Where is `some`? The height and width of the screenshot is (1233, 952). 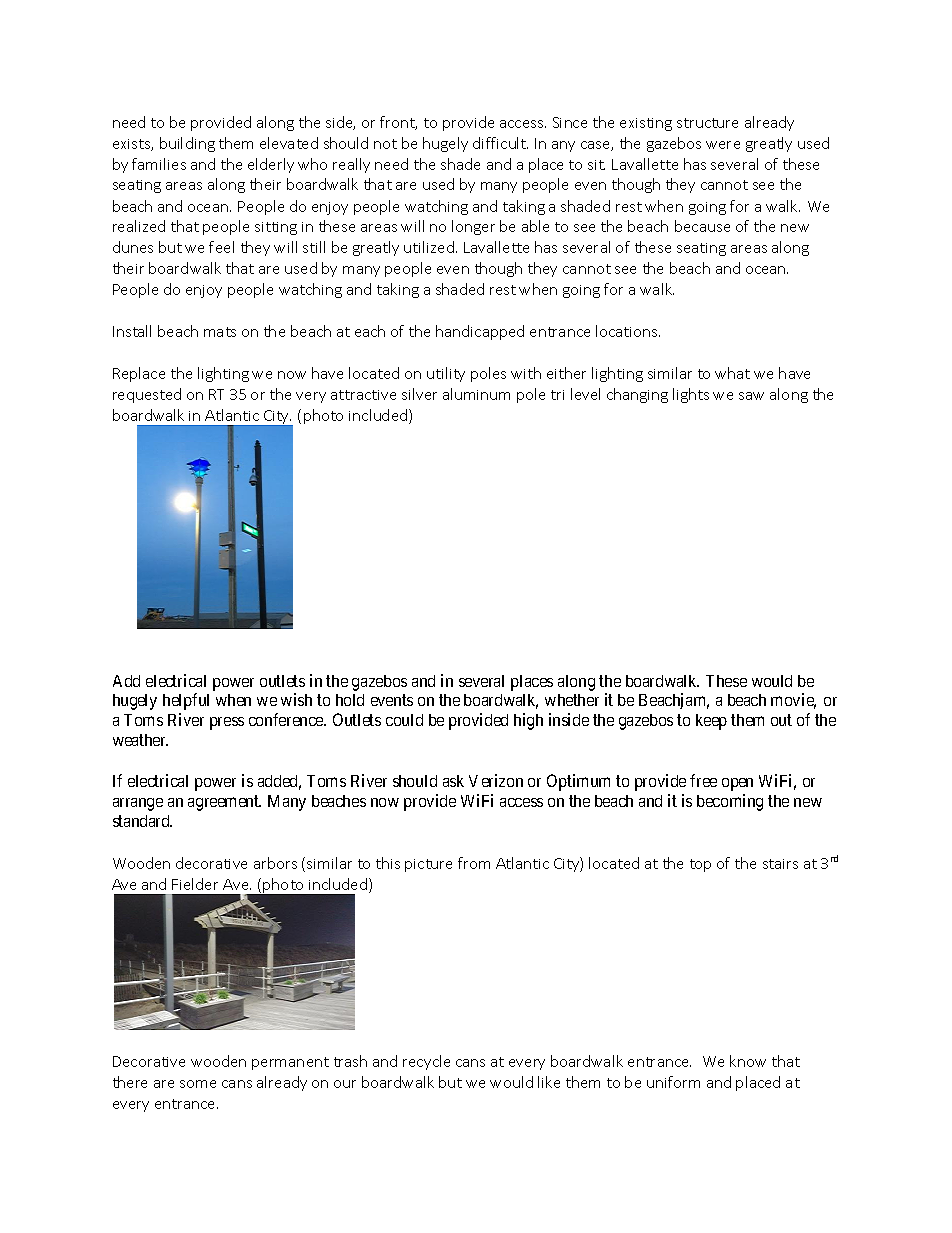 some is located at coordinates (198, 1084).
